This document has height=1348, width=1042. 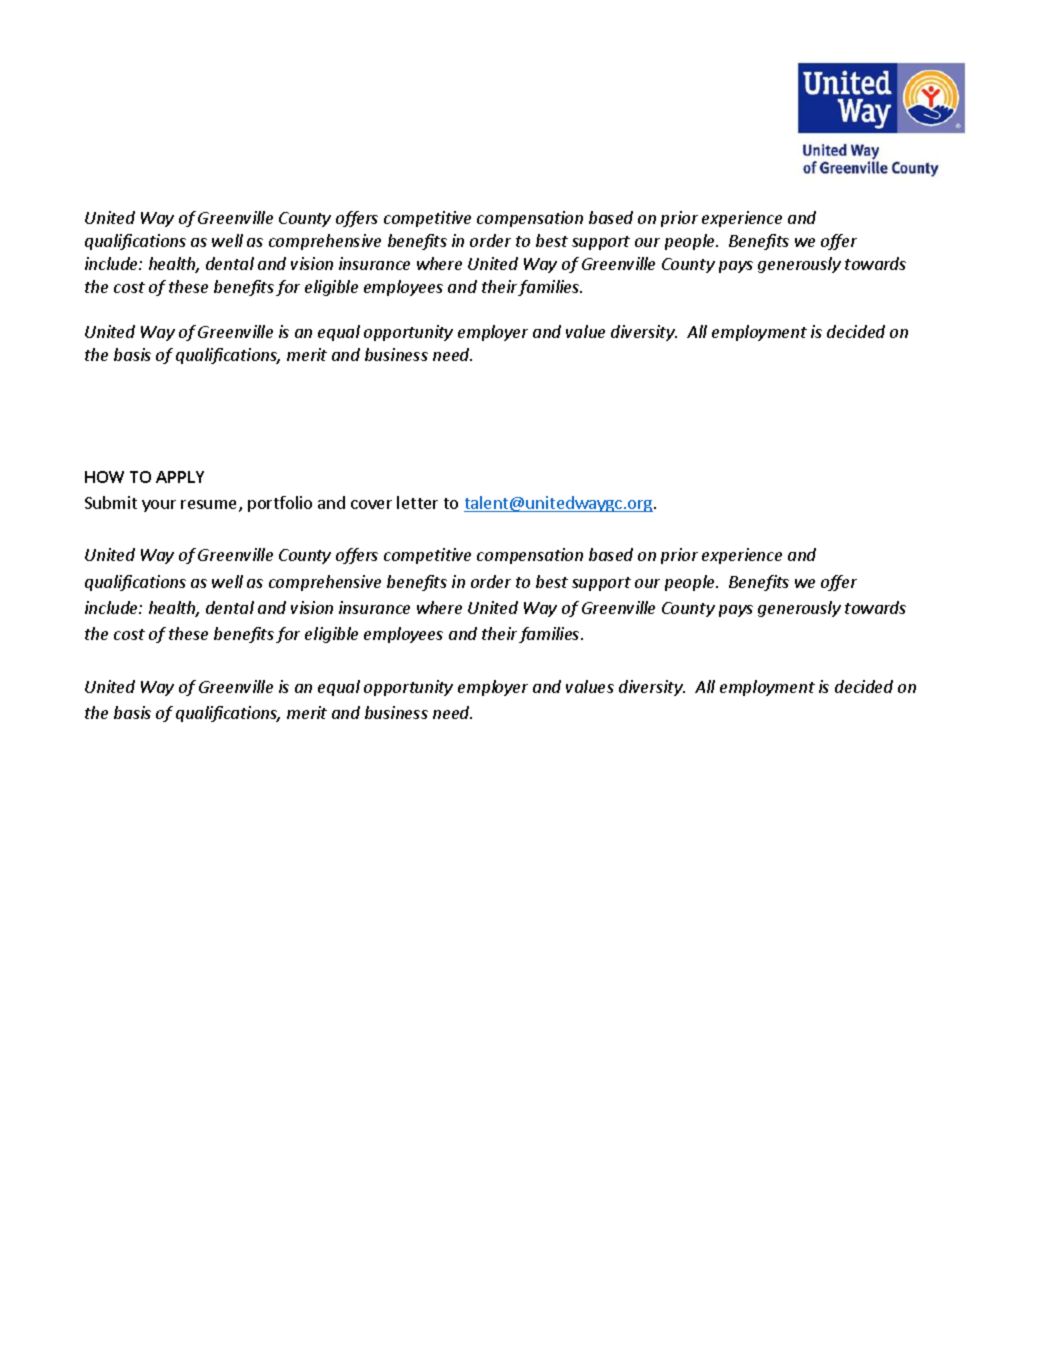 I want to click on portfolio, so click(x=280, y=504).
